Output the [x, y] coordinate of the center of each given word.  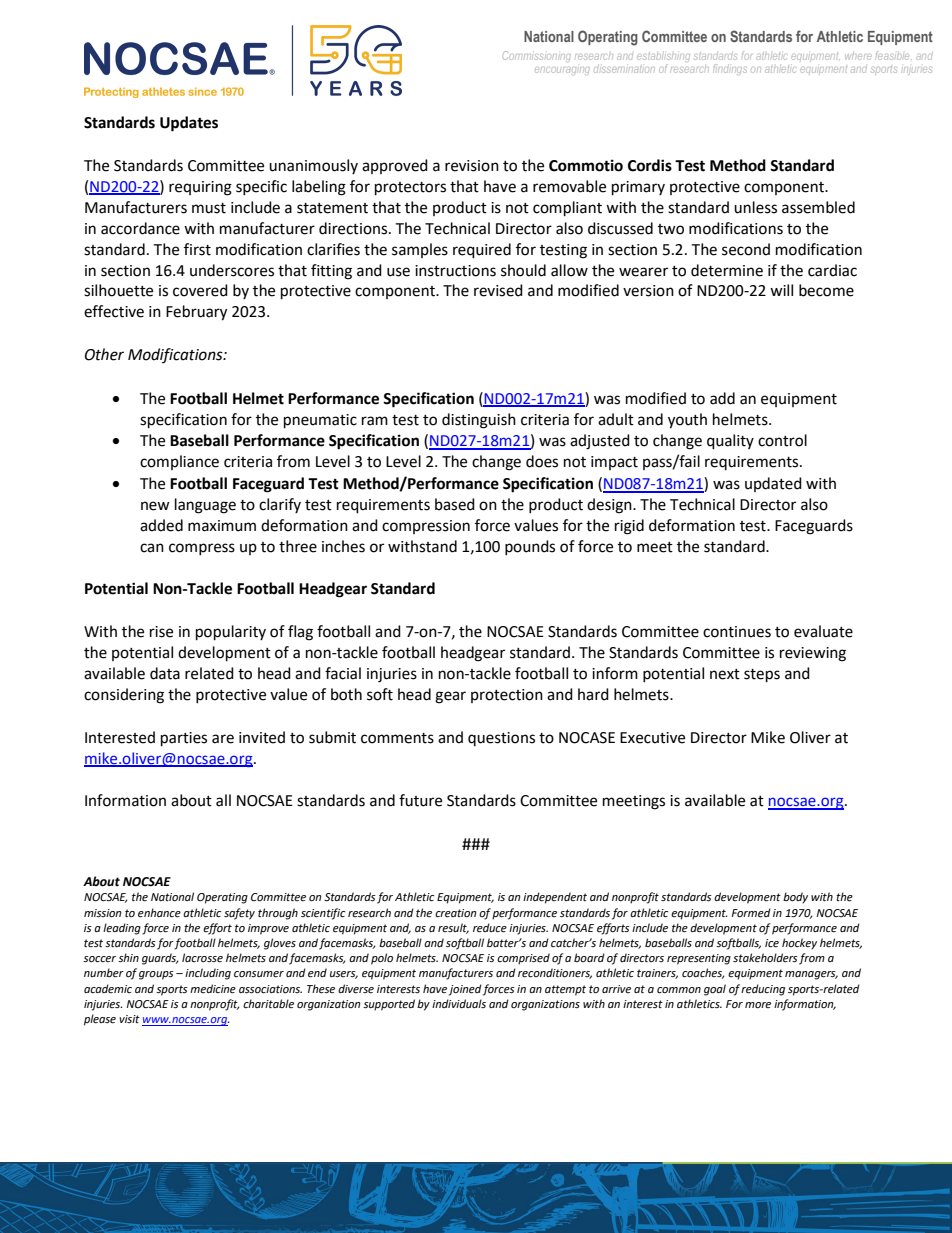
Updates [189, 124]
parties [184, 739]
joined [465, 990]
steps [762, 676]
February [196, 313]
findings [730, 69]
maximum [222, 526]
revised [498, 290]
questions [501, 739]
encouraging [562, 68]
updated [773, 484]
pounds [530, 547]
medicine [213, 989]
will [781, 290]
